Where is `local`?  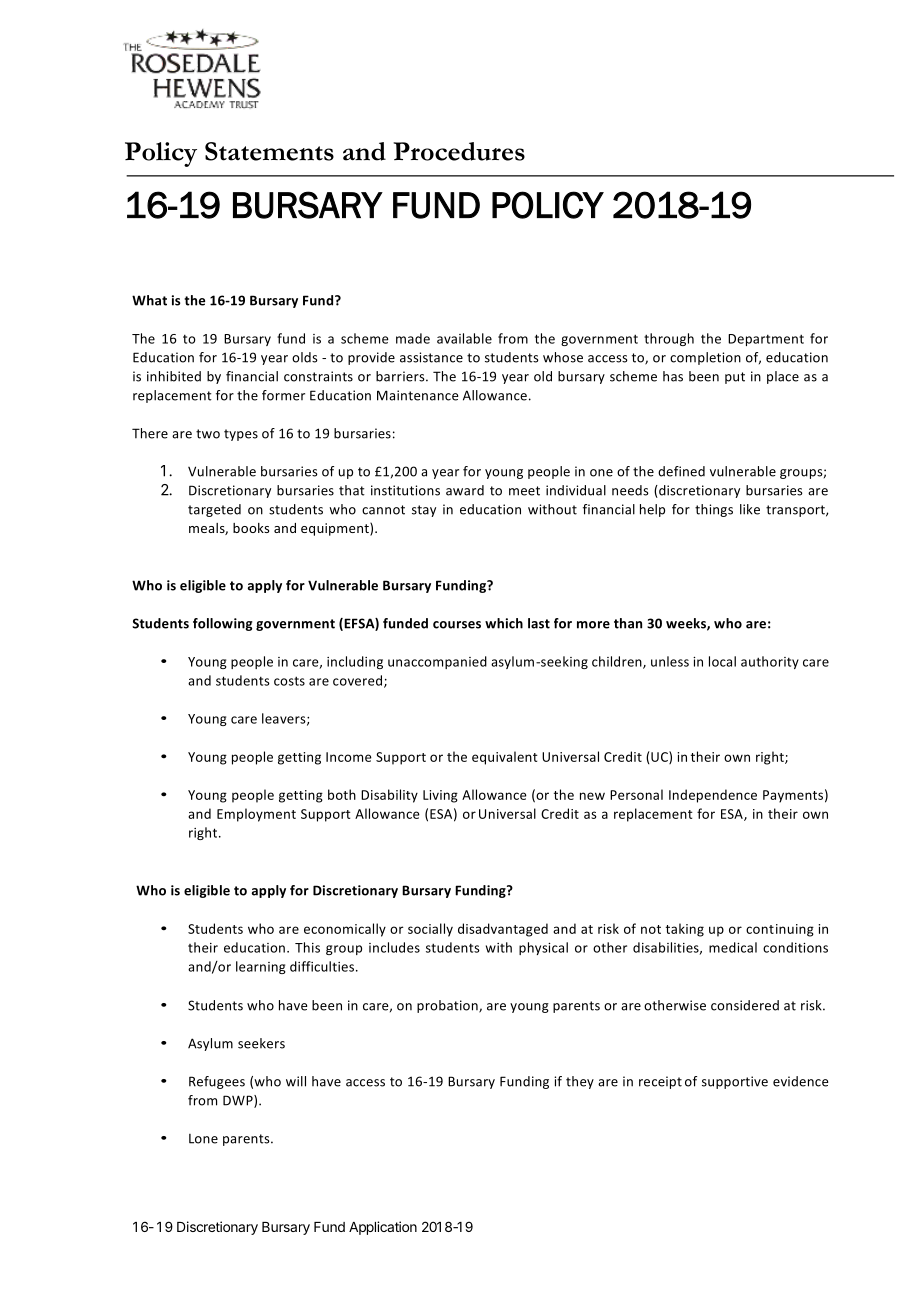
local is located at coordinates (722, 661).
